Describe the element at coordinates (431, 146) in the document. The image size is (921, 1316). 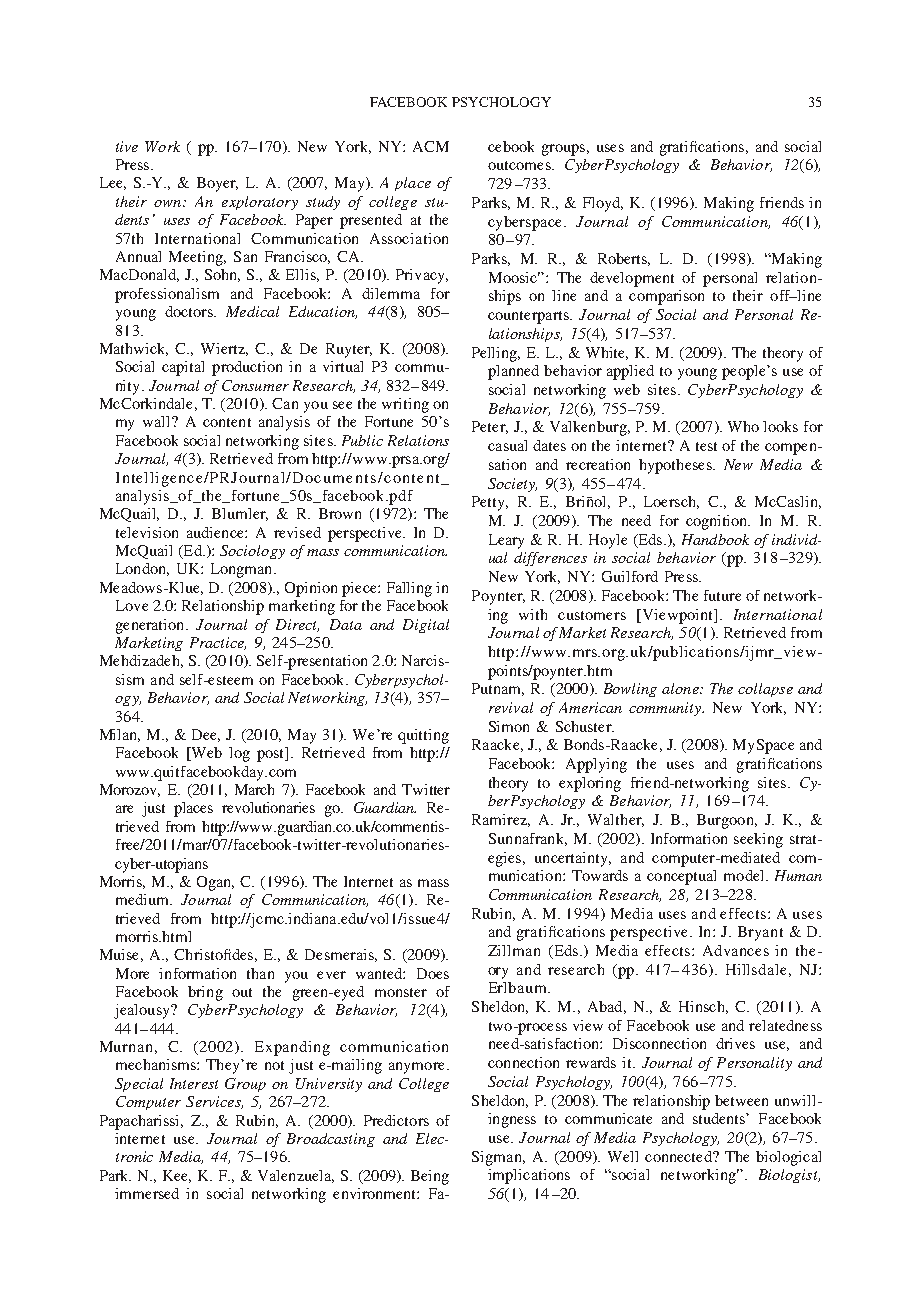
I see `ACM` at that location.
